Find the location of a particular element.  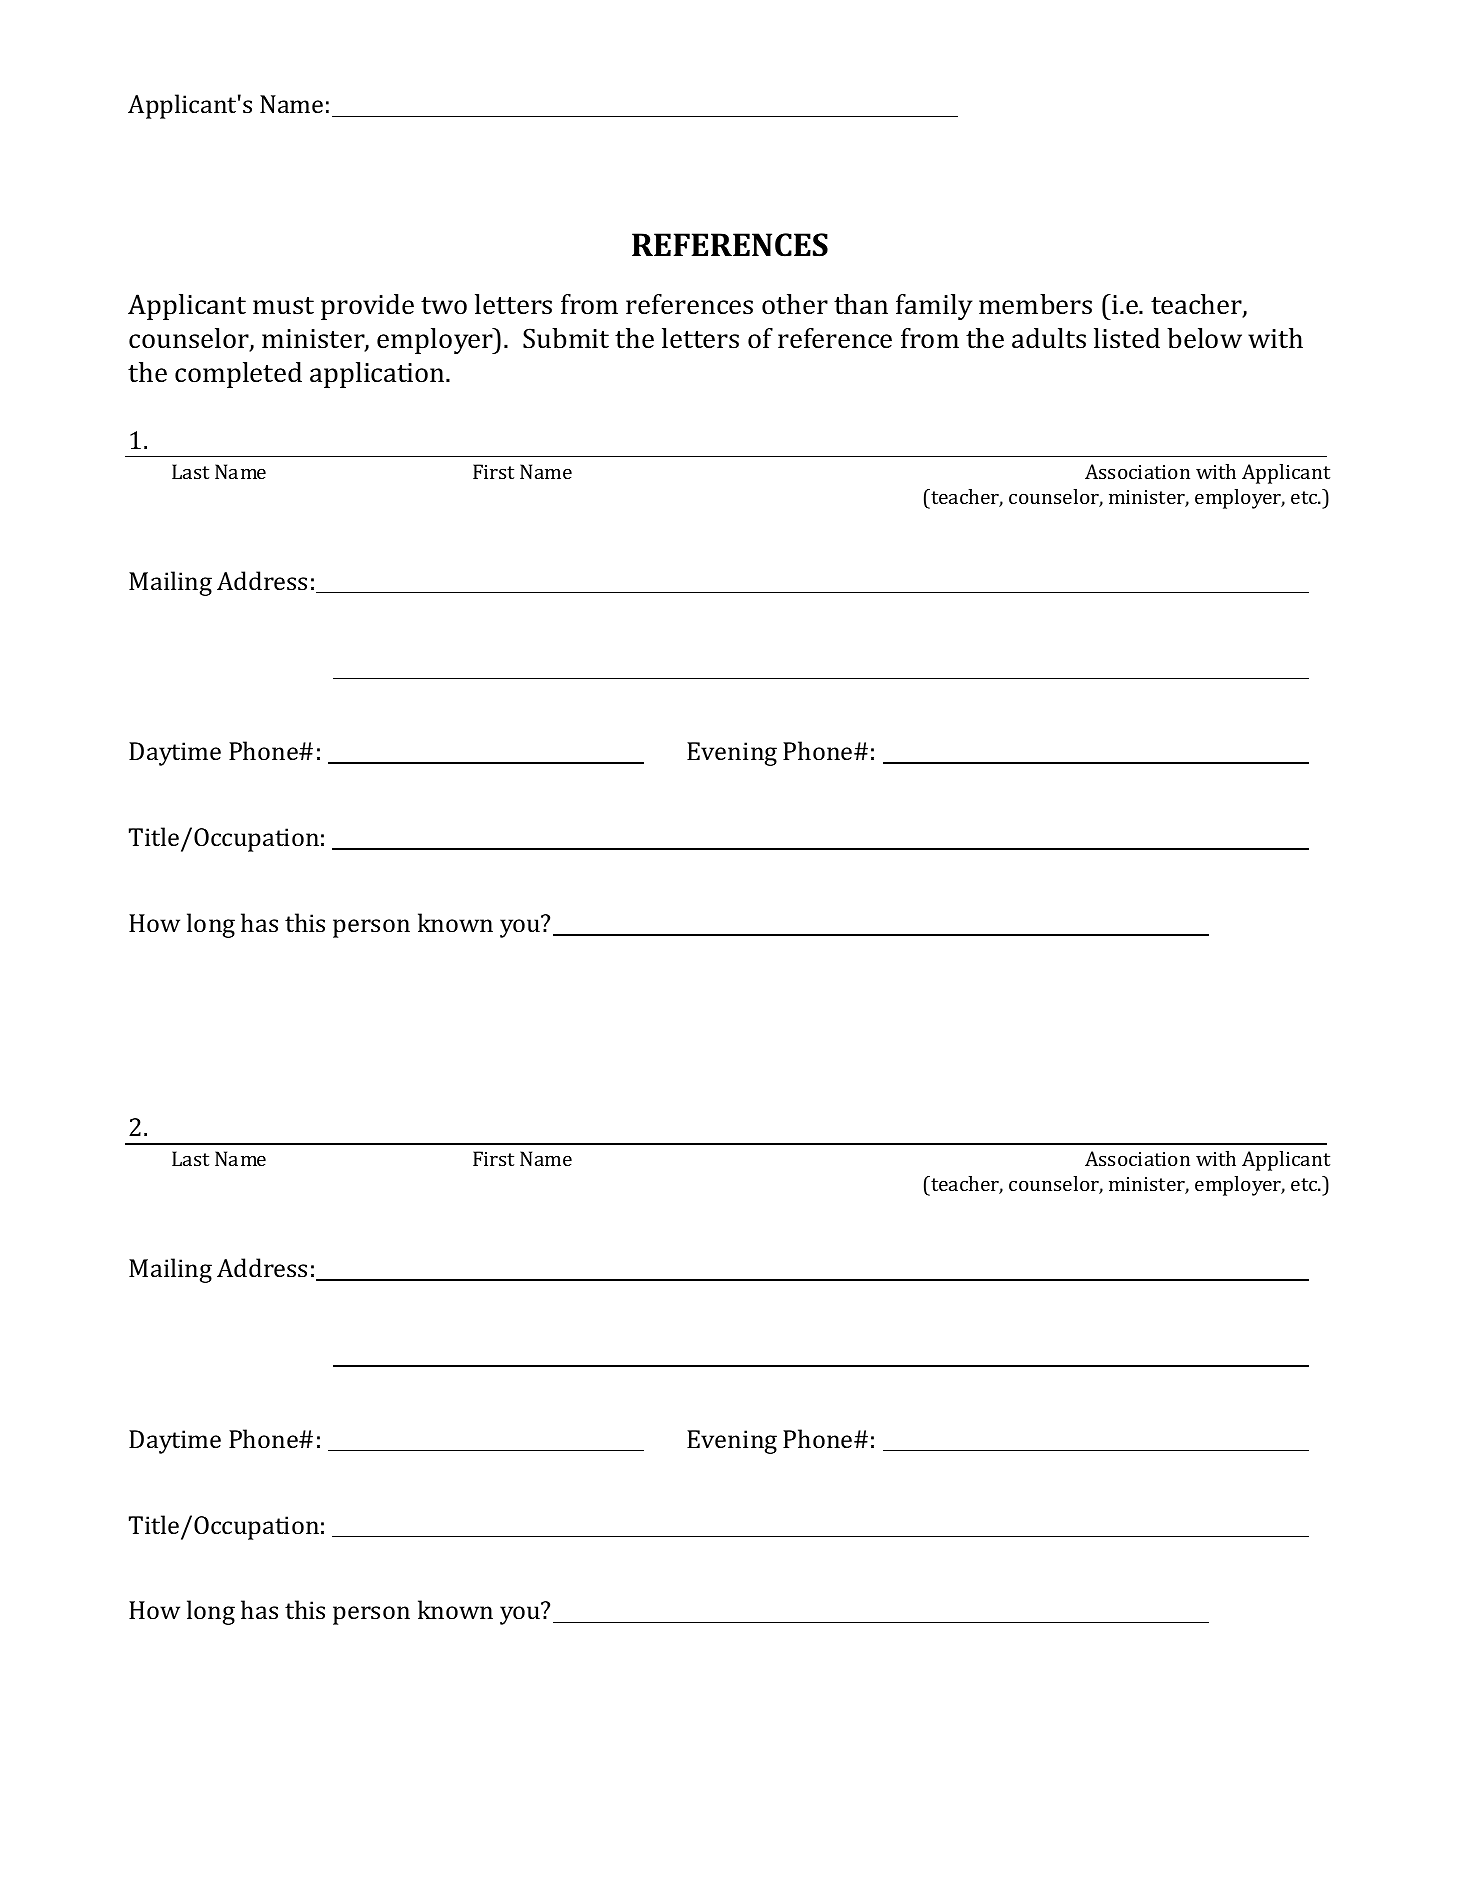

Submit is located at coordinates (566, 338).
